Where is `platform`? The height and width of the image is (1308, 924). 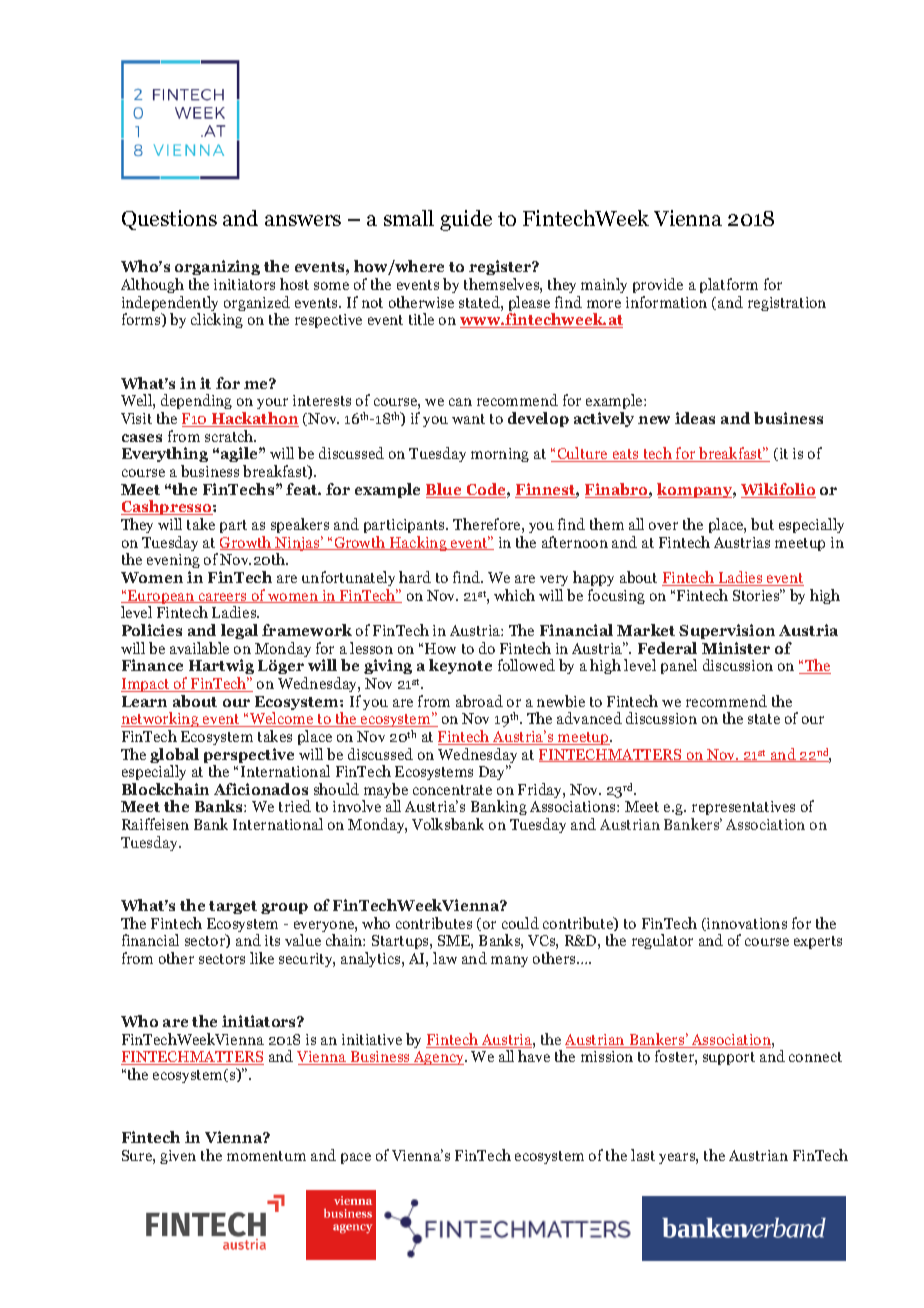
platform is located at coordinates (729, 285).
